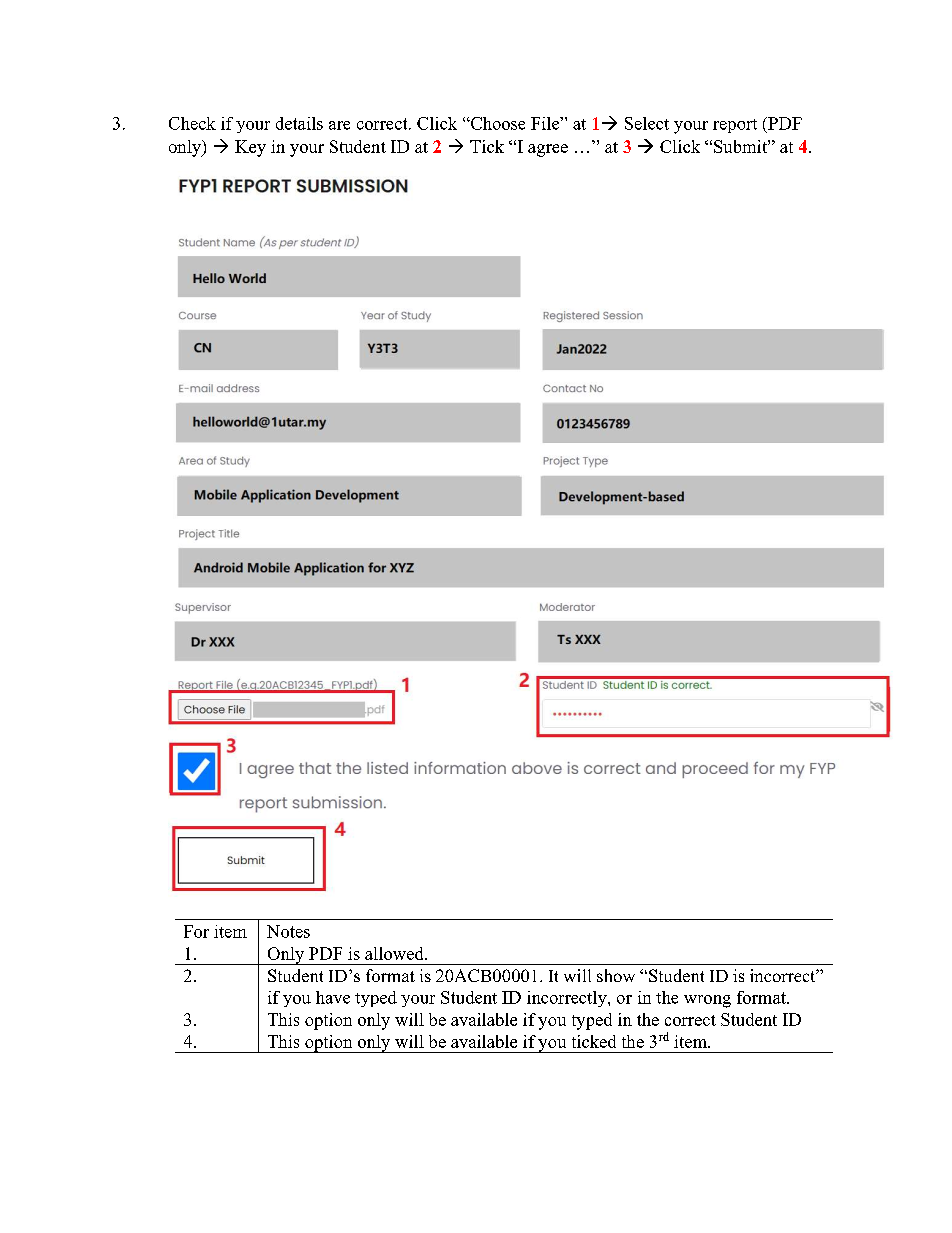 This screenshot has width=952, height=1233. Describe the element at coordinates (735, 126) in the screenshot. I see `report` at that location.
